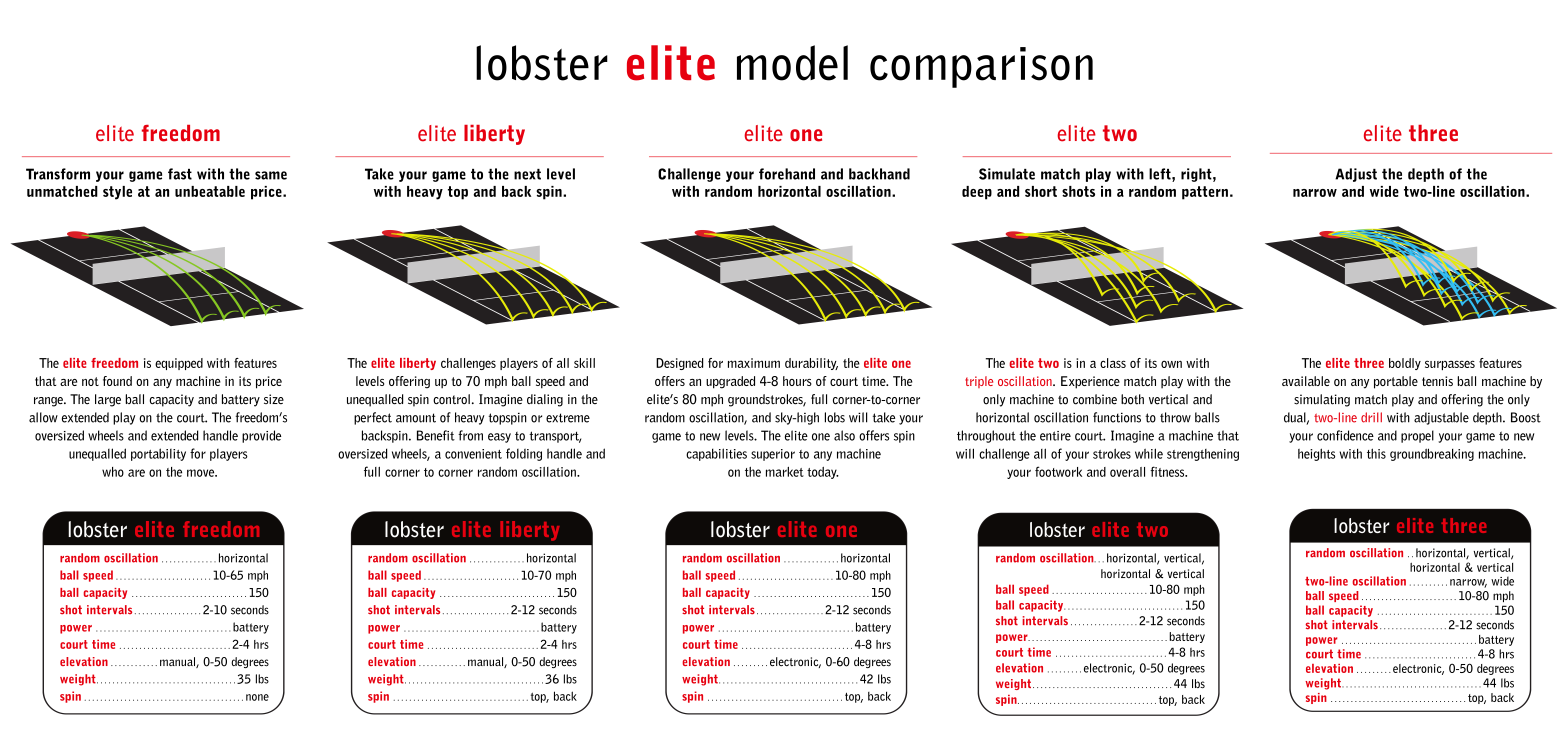 This screenshot has height=740, width=1568. What do you see at coordinates (257, 697) in the screenshot?
I see `none` at bounding box center [257, 697].
